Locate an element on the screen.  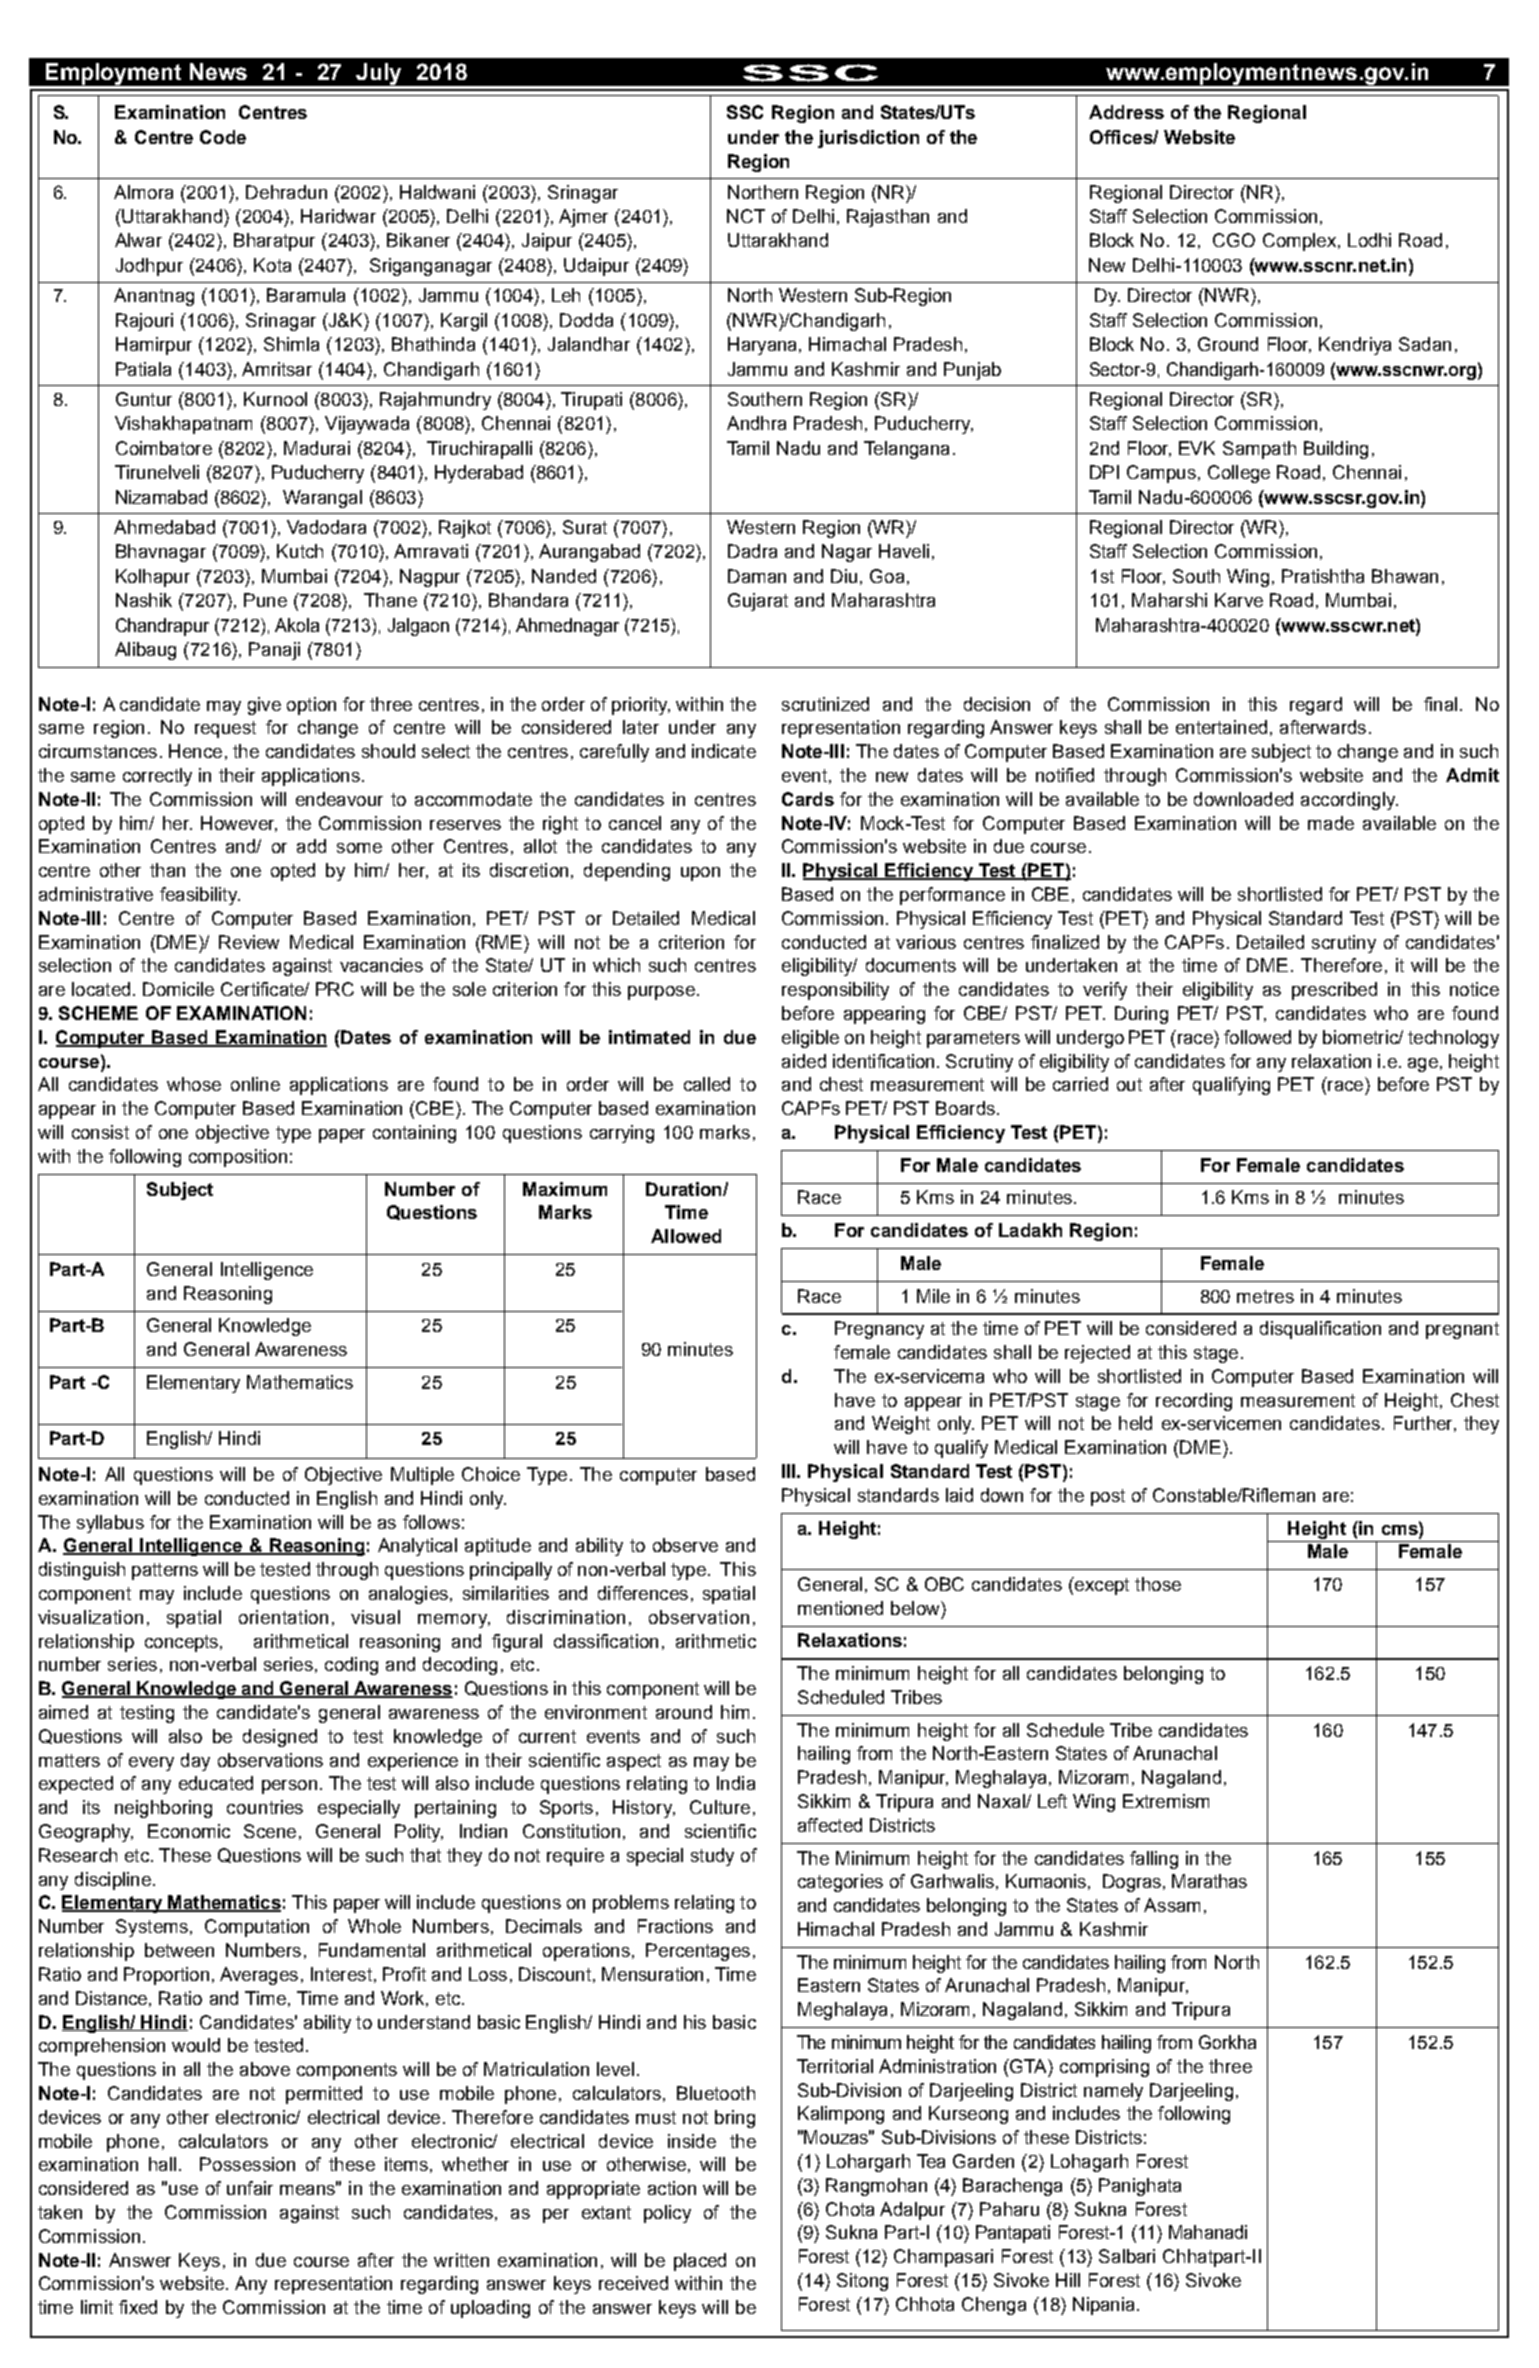
patterns is located at coordinates (165, 1571).
